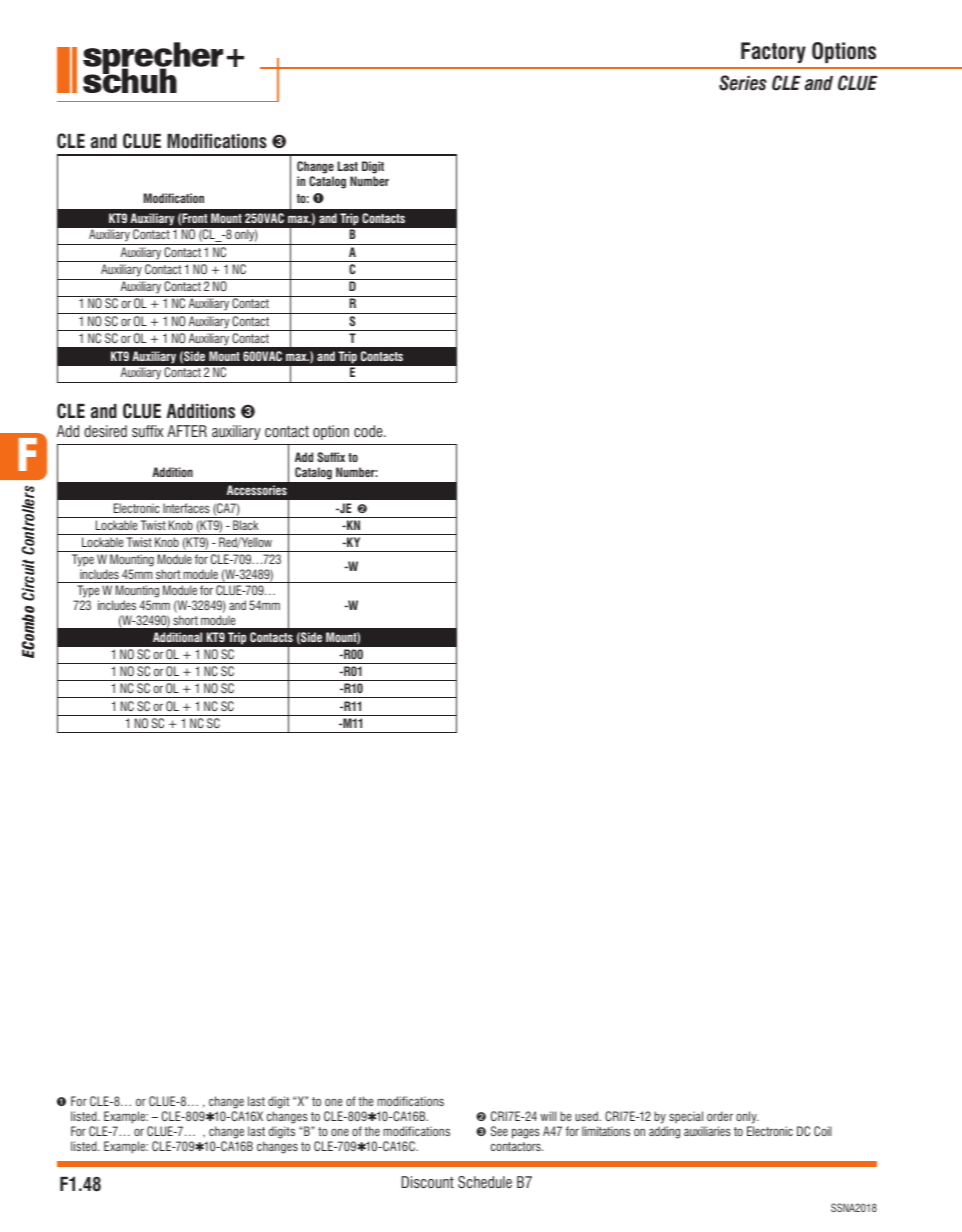 The width and height of the document is (962, 1232). Describe the element at coordinates (369, 431) in the document. I see `code` at that location.
